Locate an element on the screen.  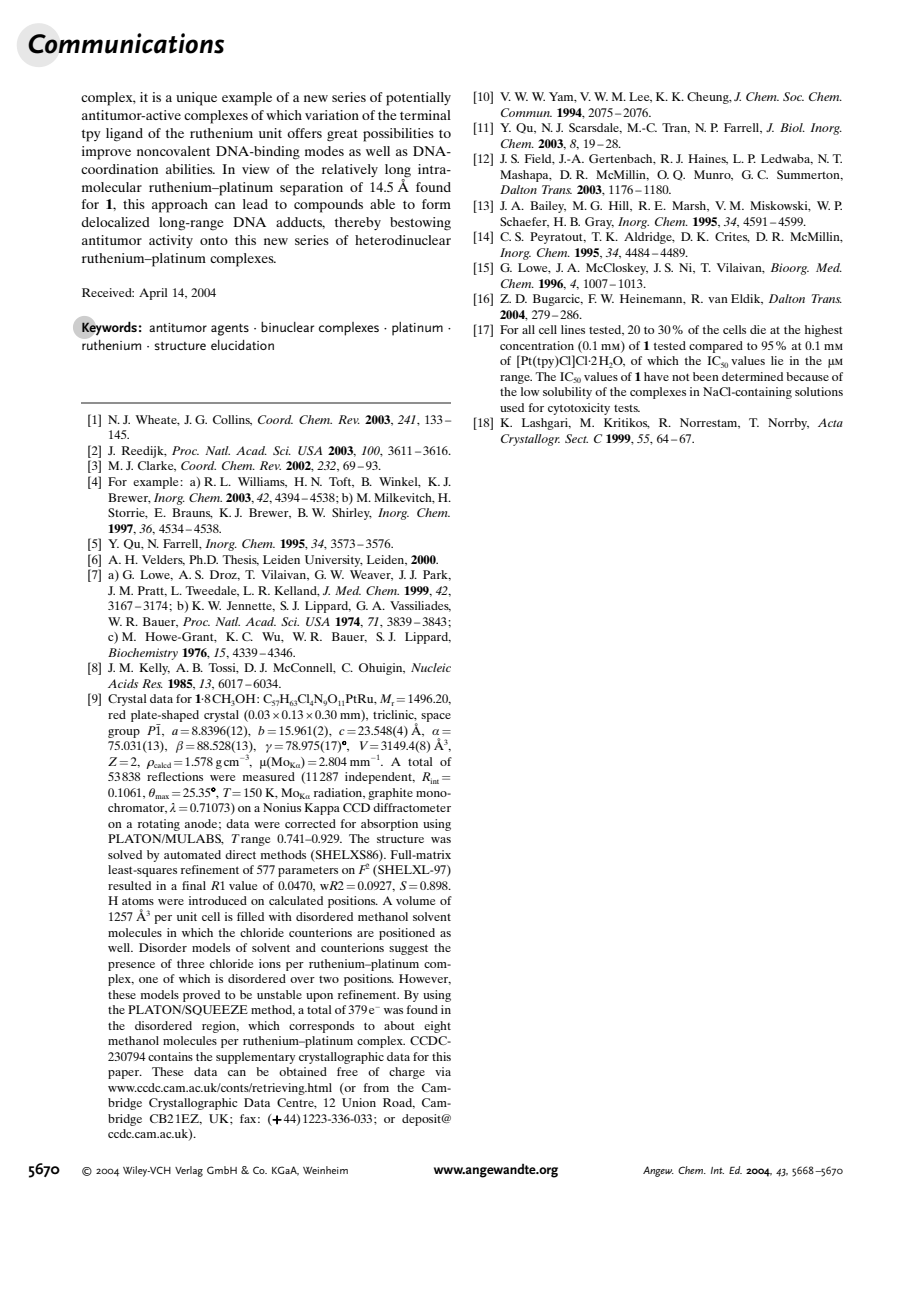
terminal is located at coordinates (425, 115).
